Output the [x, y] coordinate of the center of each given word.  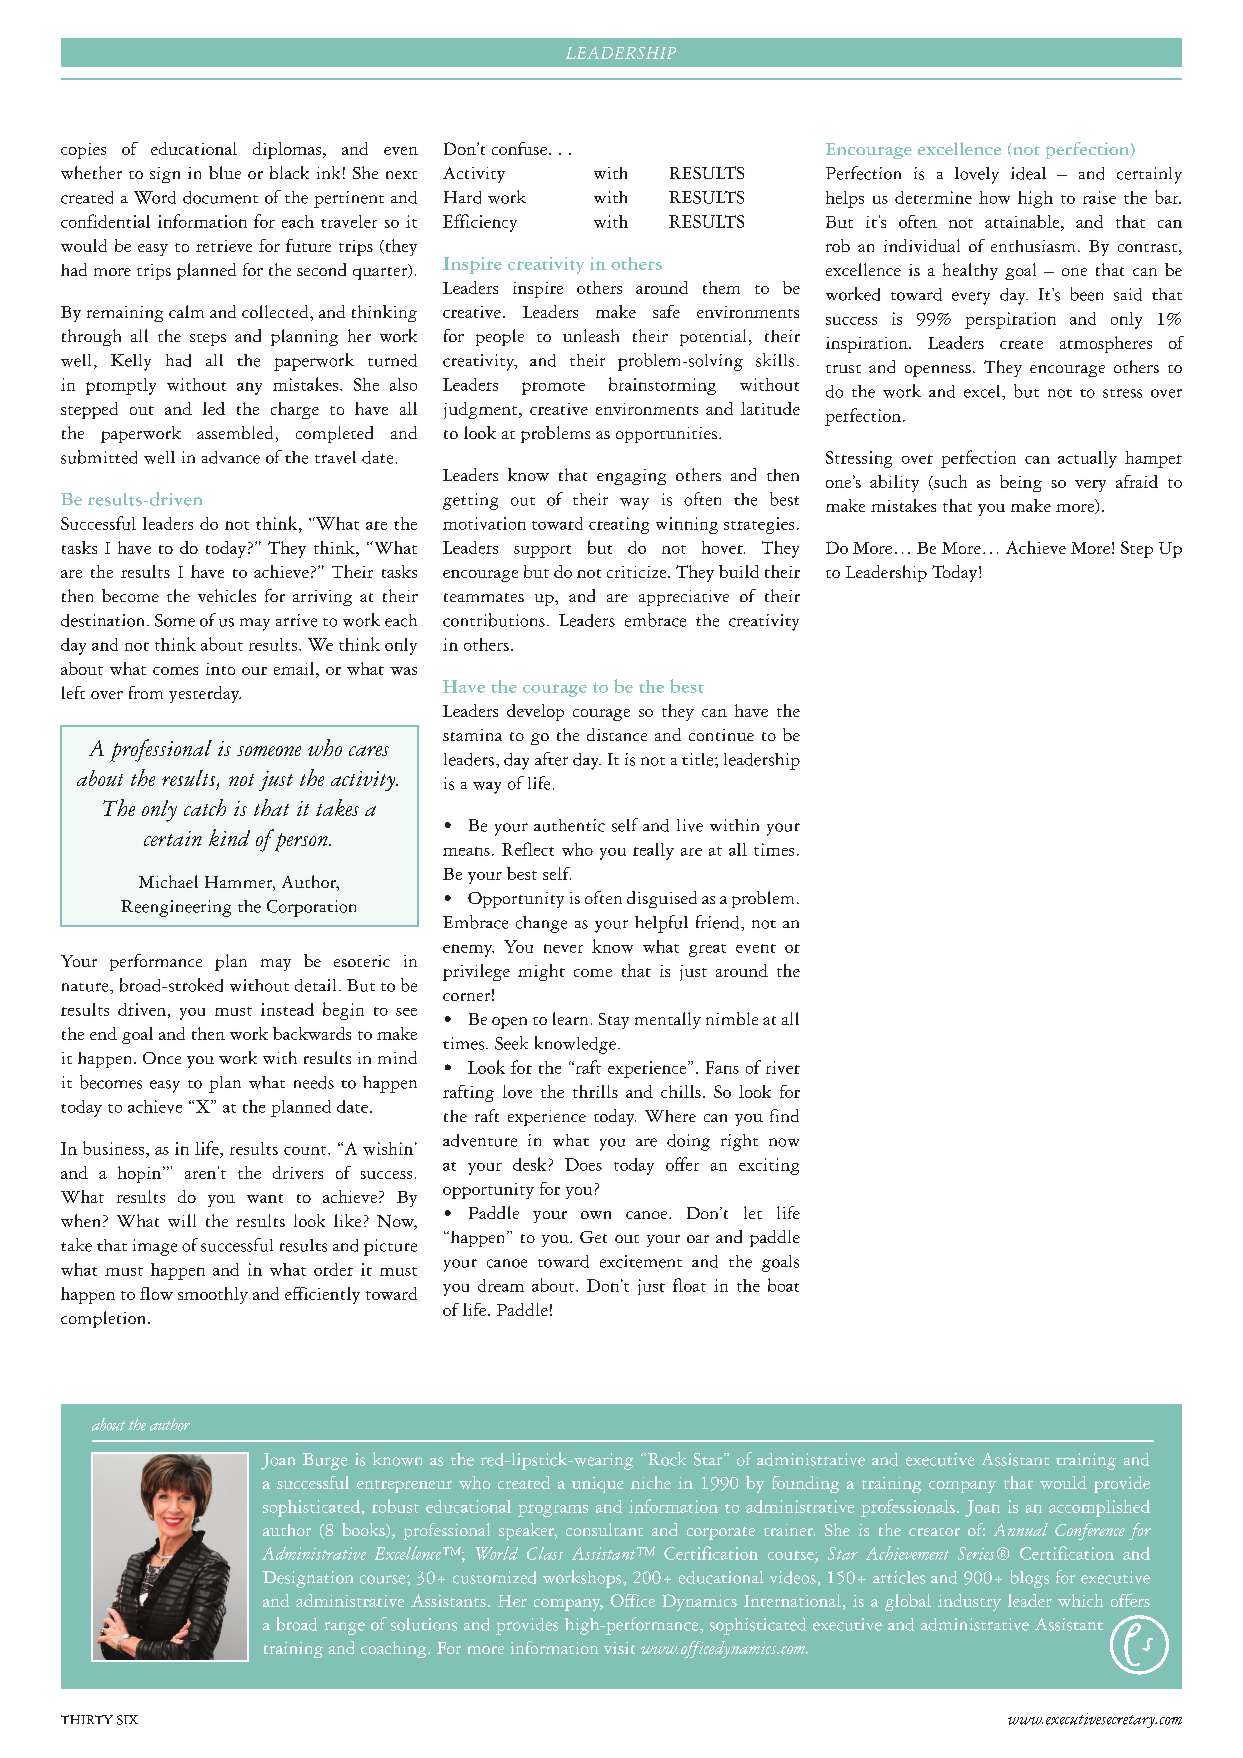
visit [619, 1648]
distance [617, 734]
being [1021, 483]
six [127, 1720]
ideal [1028, 173]
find [784, 1115]
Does [583, 1164]
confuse [519, 148]
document [220, 197]
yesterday [205, 694]
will [182, 1220]
